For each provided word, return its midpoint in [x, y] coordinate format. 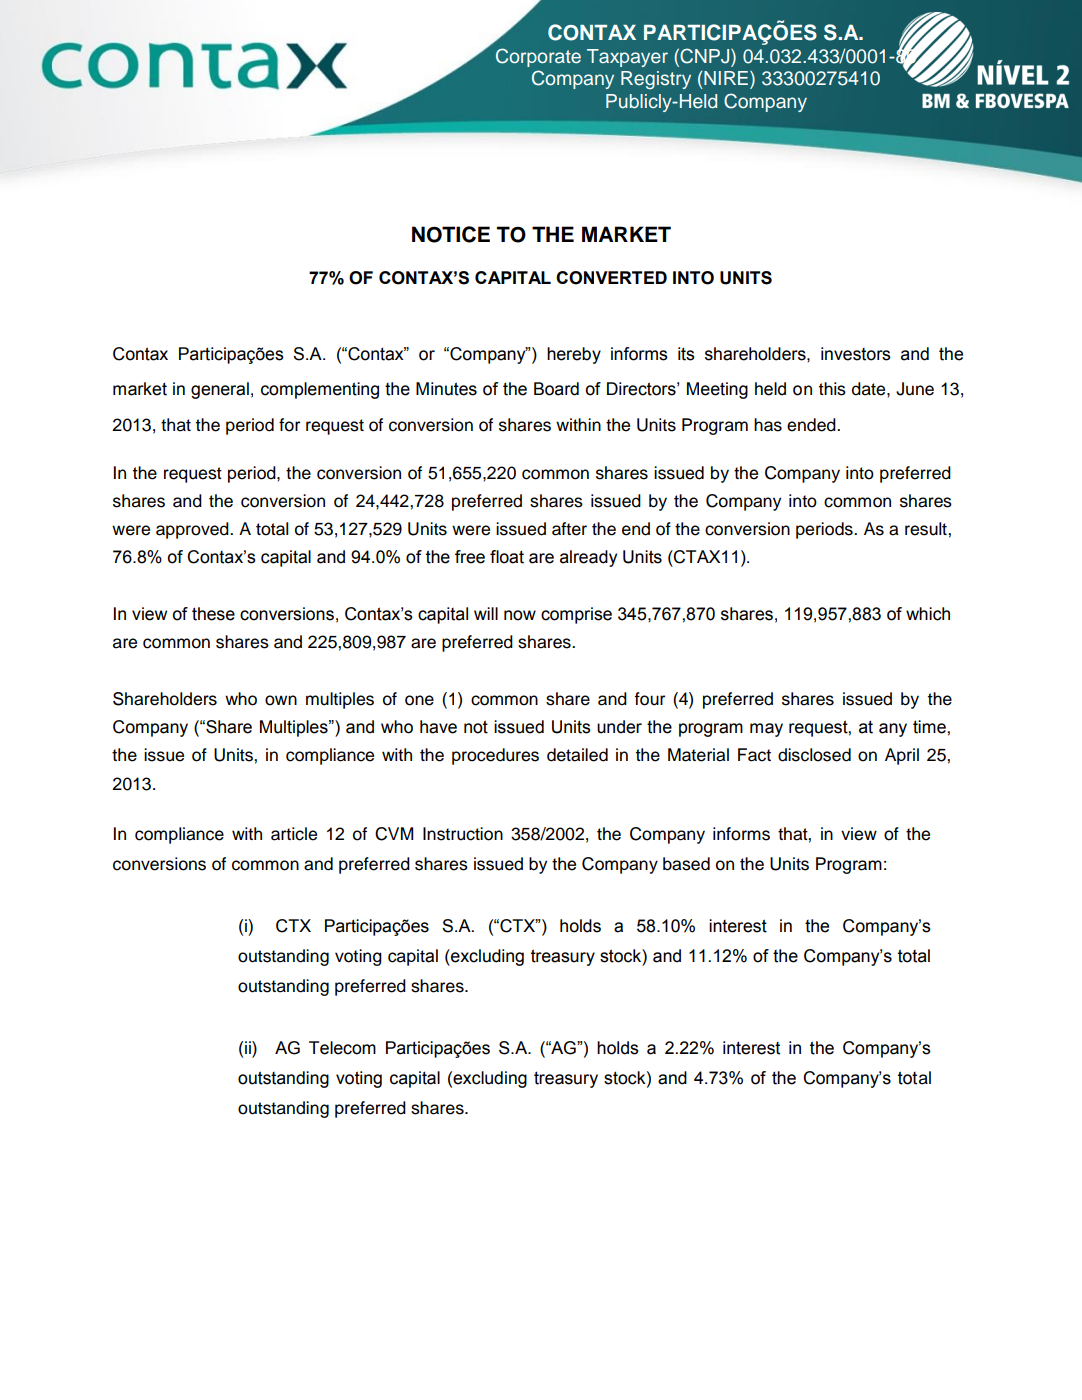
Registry [656, 80]
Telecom [342, 1048]
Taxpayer [627, 58]
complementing [320, 390]
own [281, 700]
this [832, 389]
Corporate [538, 57]
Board [556, 389]
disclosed [814, 755]
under [619, 727]
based [686, 864]
